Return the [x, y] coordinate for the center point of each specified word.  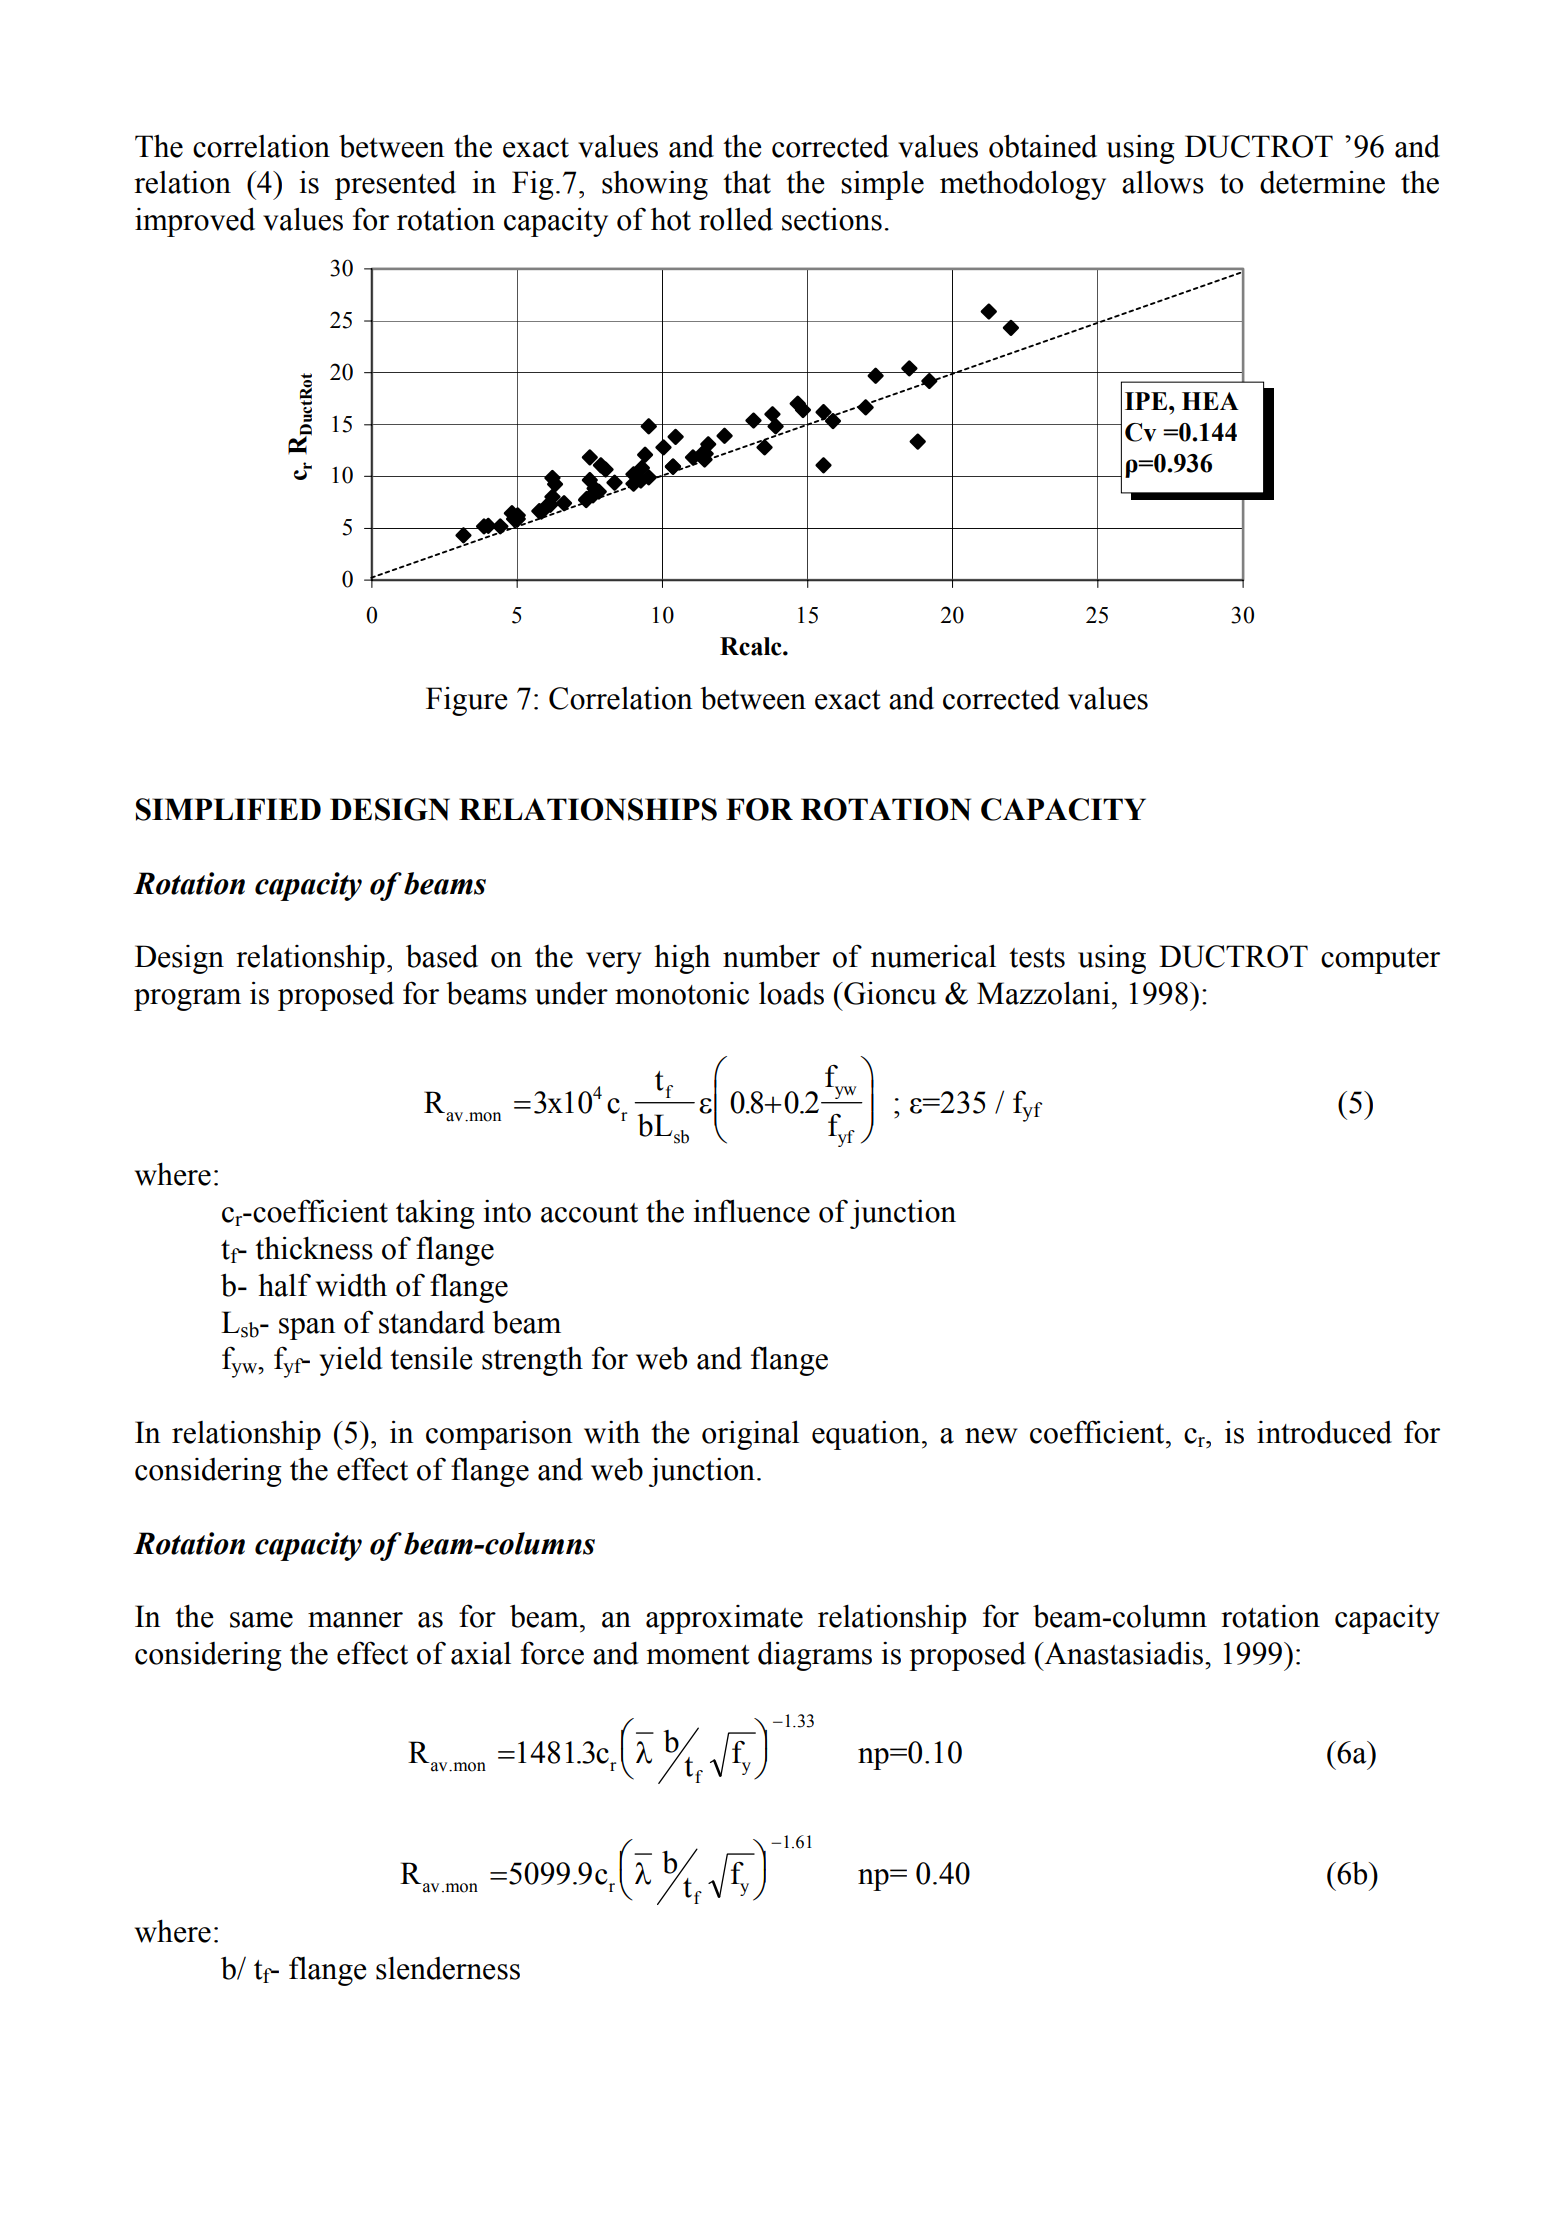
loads [791, 993]
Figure [467, 701]
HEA [1210, 401]
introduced [1324, 1432]
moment [698, 1655]
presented [395, 185]
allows [1163, 182]
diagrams [815, 1656]
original [750, 1435]
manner [355, 1620]
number [771, 956]
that [747, 182]
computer [1380, 961]
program [187, 1000]
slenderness [448, 1968]
